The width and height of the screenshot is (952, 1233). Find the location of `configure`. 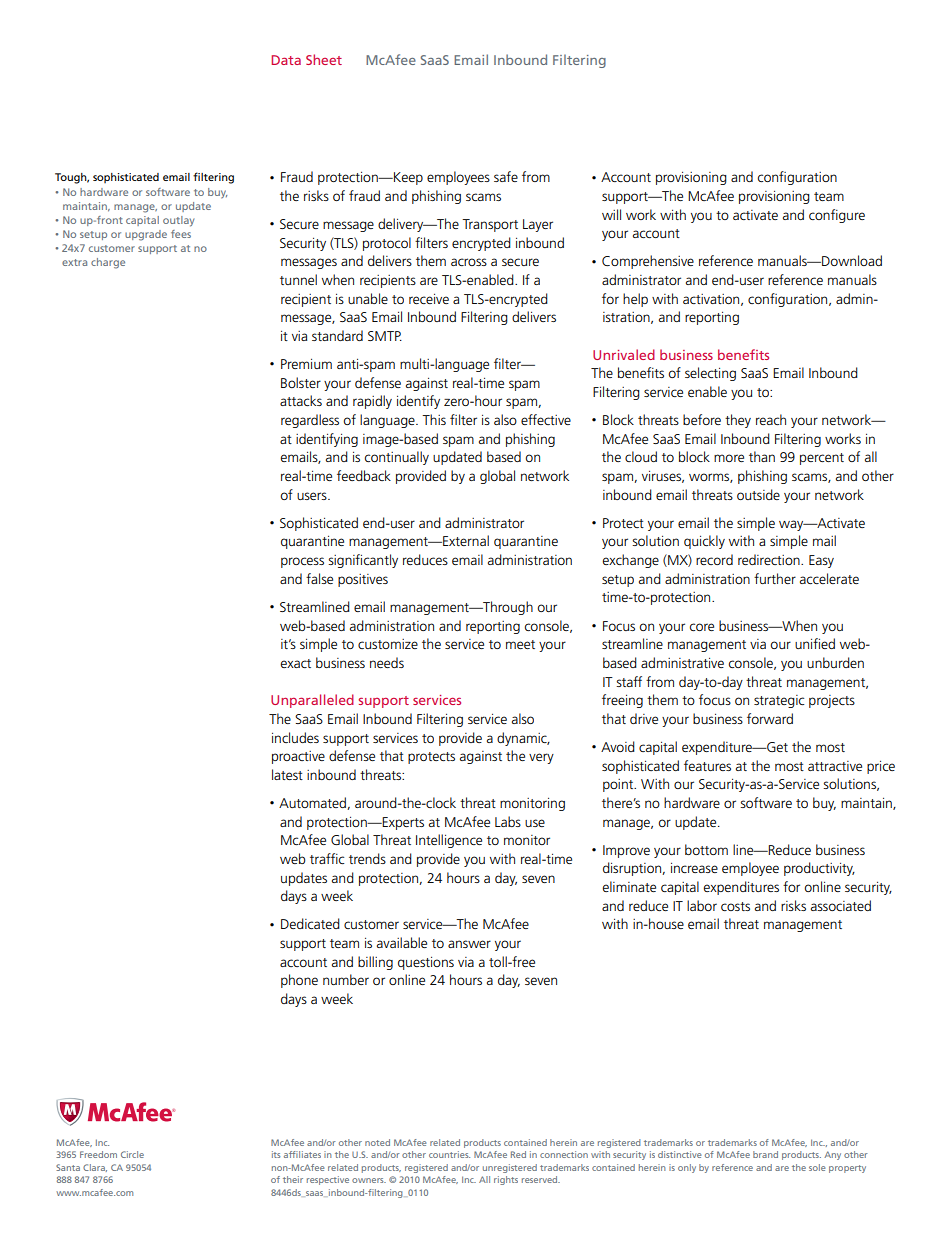

configure is located at coordinates (837, 216).
